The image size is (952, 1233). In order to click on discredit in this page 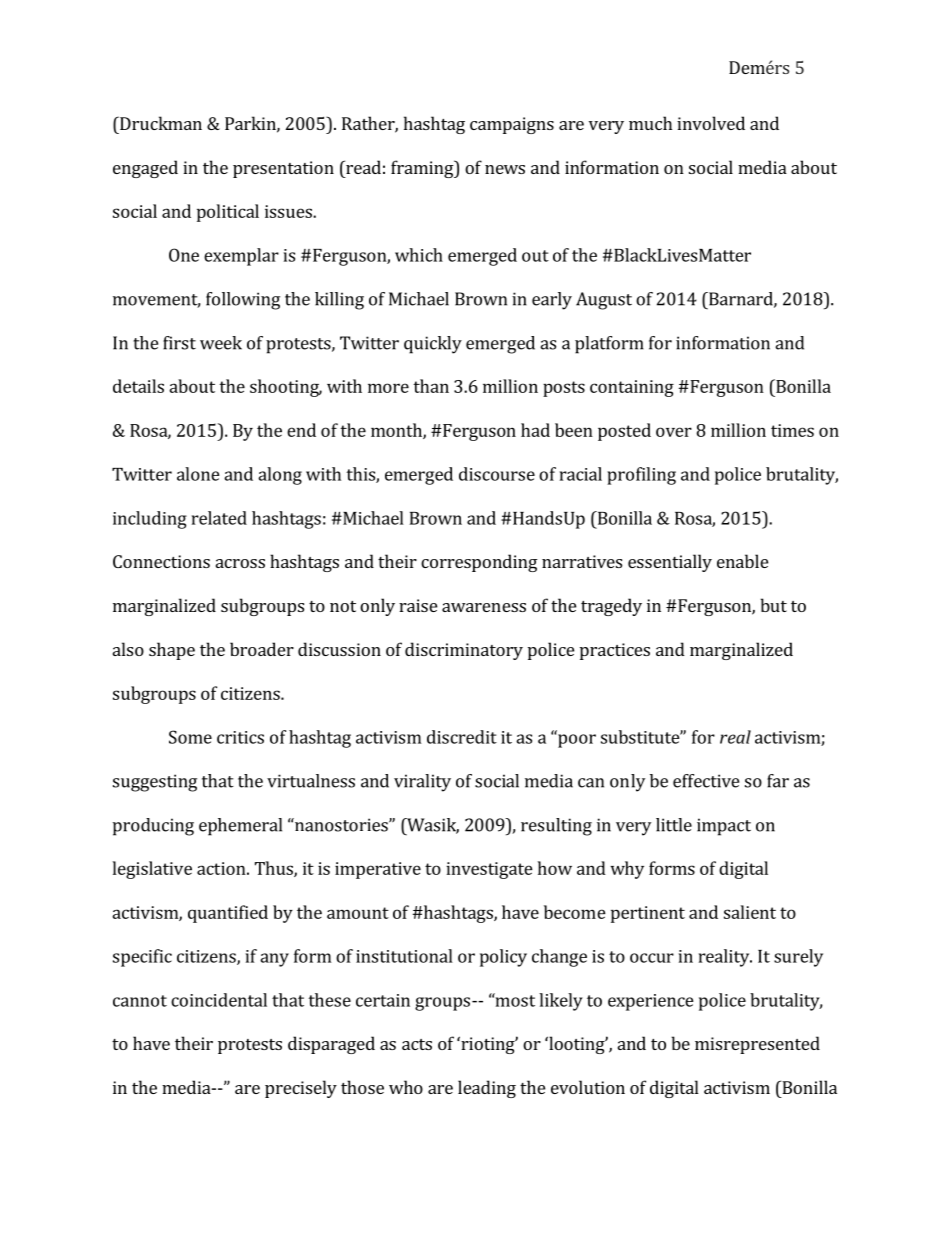, I will do `click(462, 737)`.
